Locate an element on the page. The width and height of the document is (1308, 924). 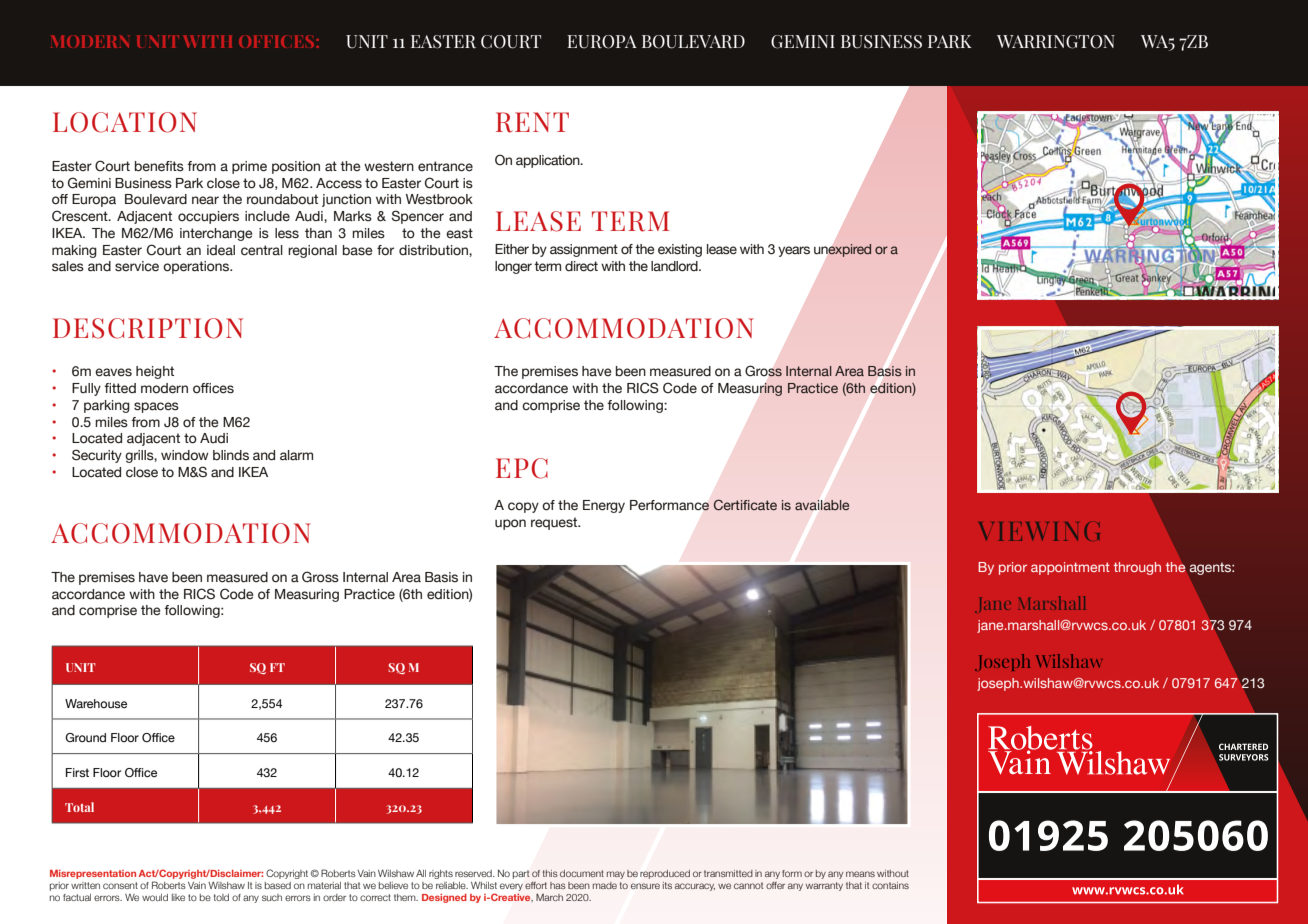
WARRINGTON is located at coordinates (1056, 42).
